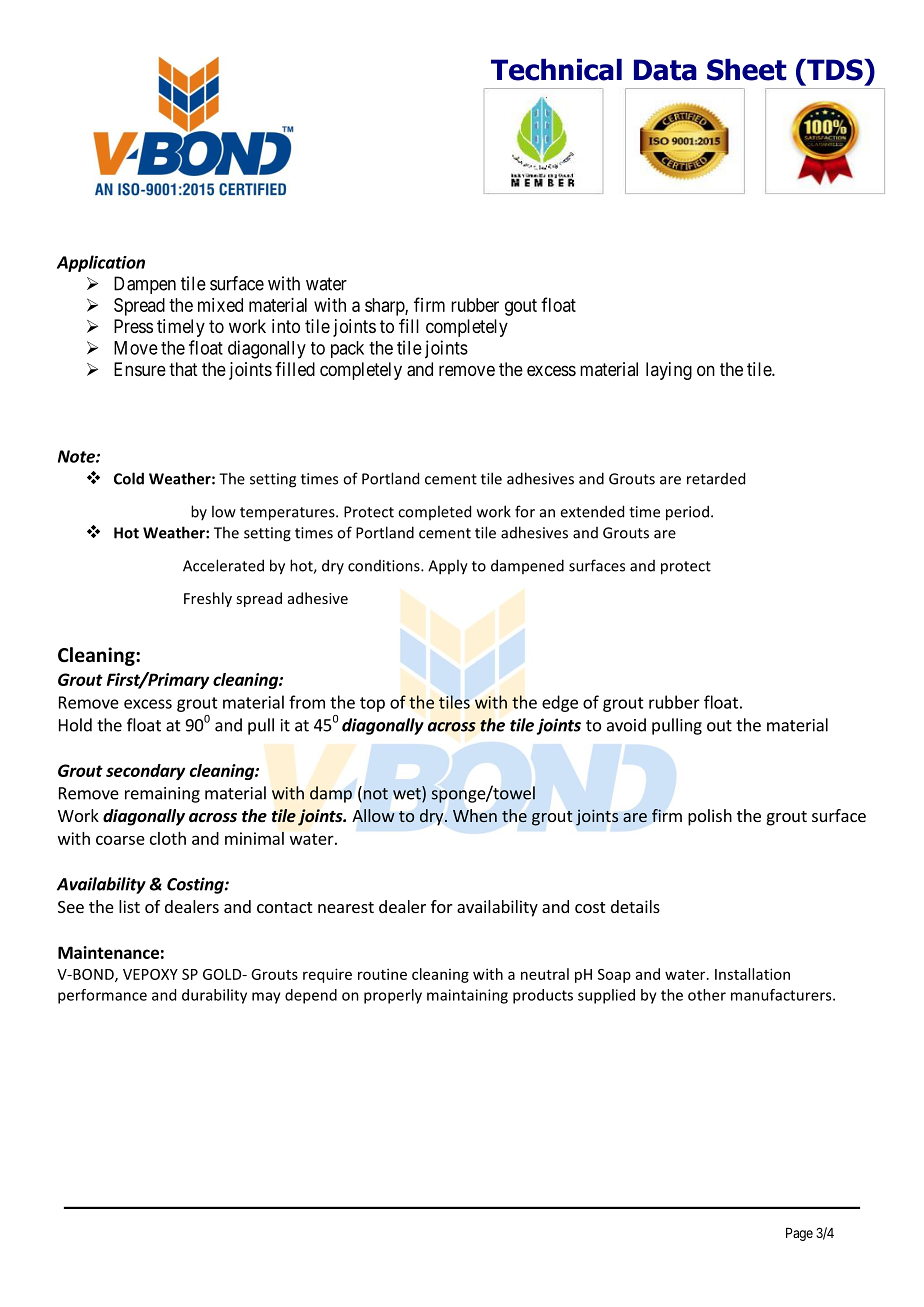  What do you see at coordinates (556, 70) in the document?
I see `Technical` at bounding box center [556, 70].
